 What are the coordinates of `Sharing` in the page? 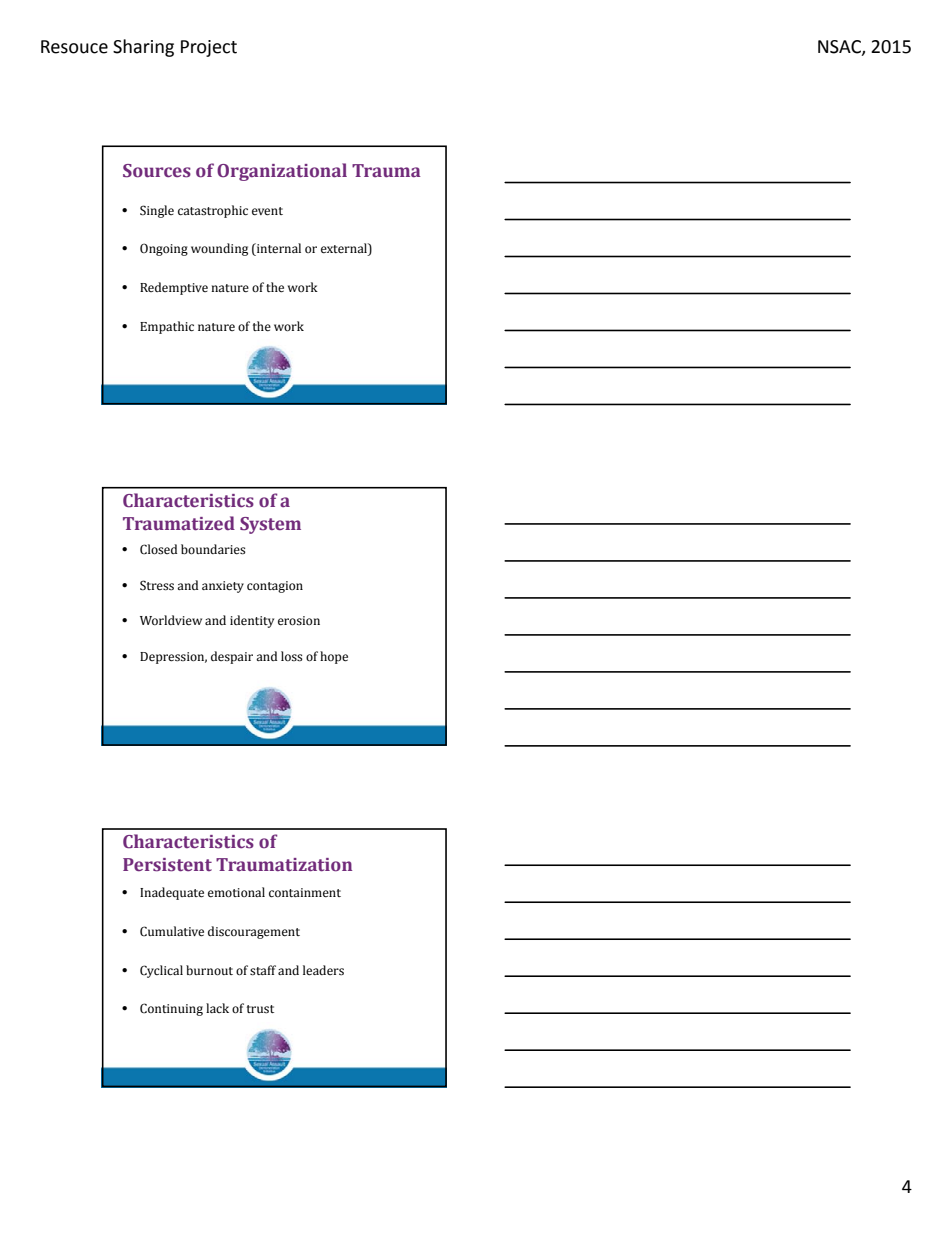 It's located at (143, 48).
